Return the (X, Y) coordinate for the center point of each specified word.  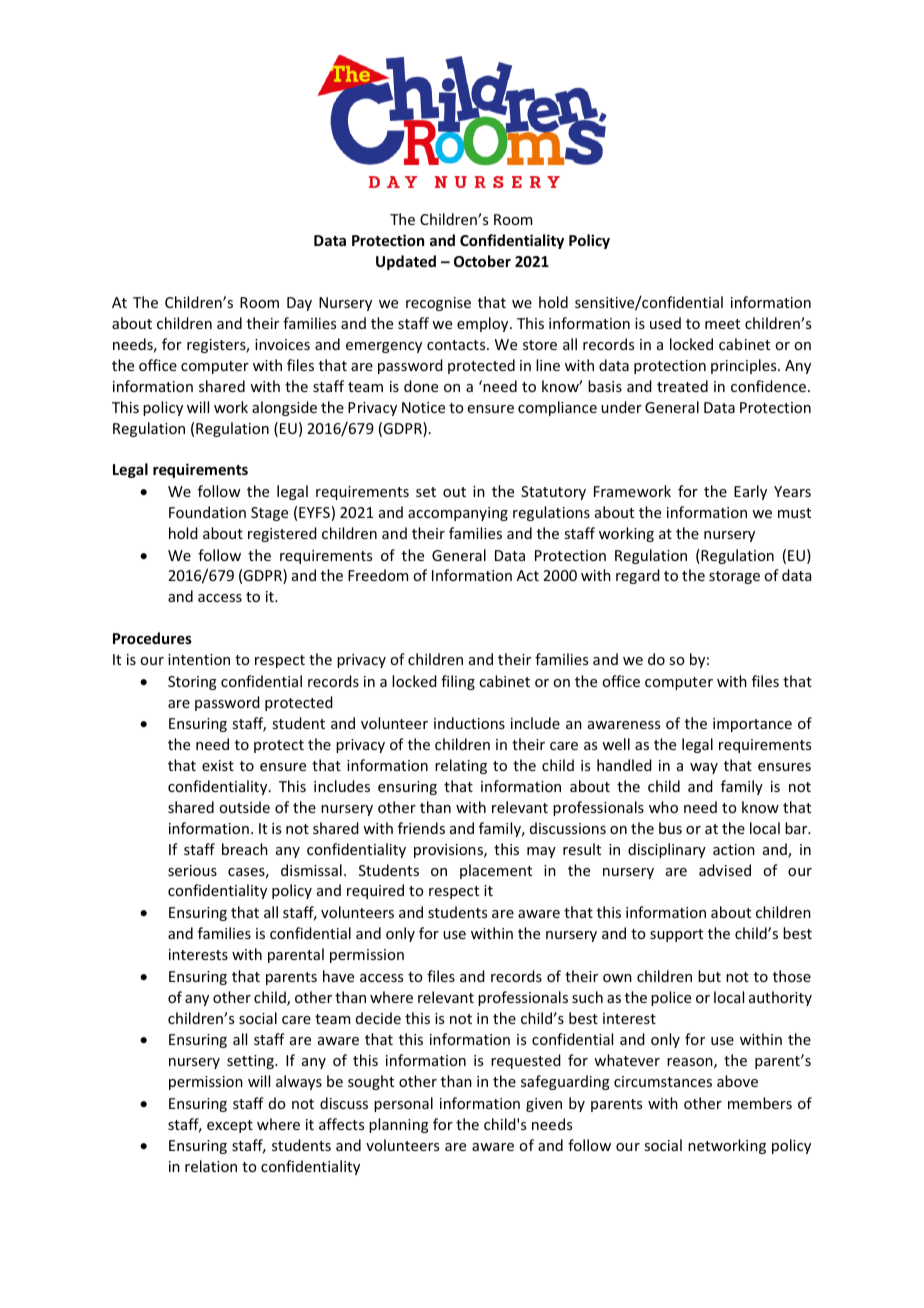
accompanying (458, 514)
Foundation (207, 512)
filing (458, 682)
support (676, 935)
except (230, 1126)
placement (496, 871)
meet (722, 324)
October (482, 261)
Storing (192, 683)
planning (399, 1125)
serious (192, 870)
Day (299, 304)
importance (752, 725)
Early (750, 492)
